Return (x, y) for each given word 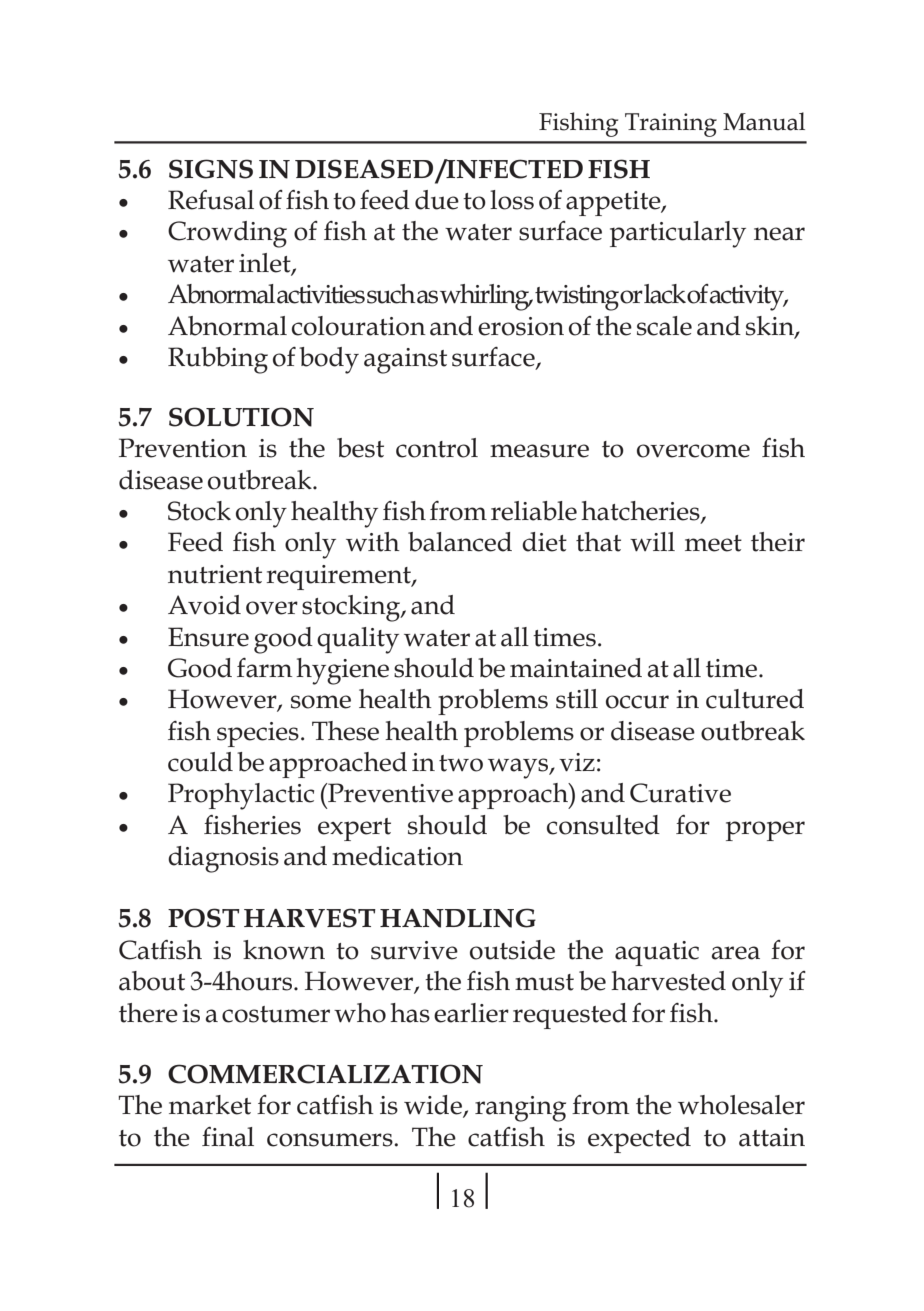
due (437, 200)
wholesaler (741, 1105)
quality (358, 640)
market (210, 1105)
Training (671, 125)
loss (512, 200)
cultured (755, 699)
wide (434, 1106)
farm (264, 668)
